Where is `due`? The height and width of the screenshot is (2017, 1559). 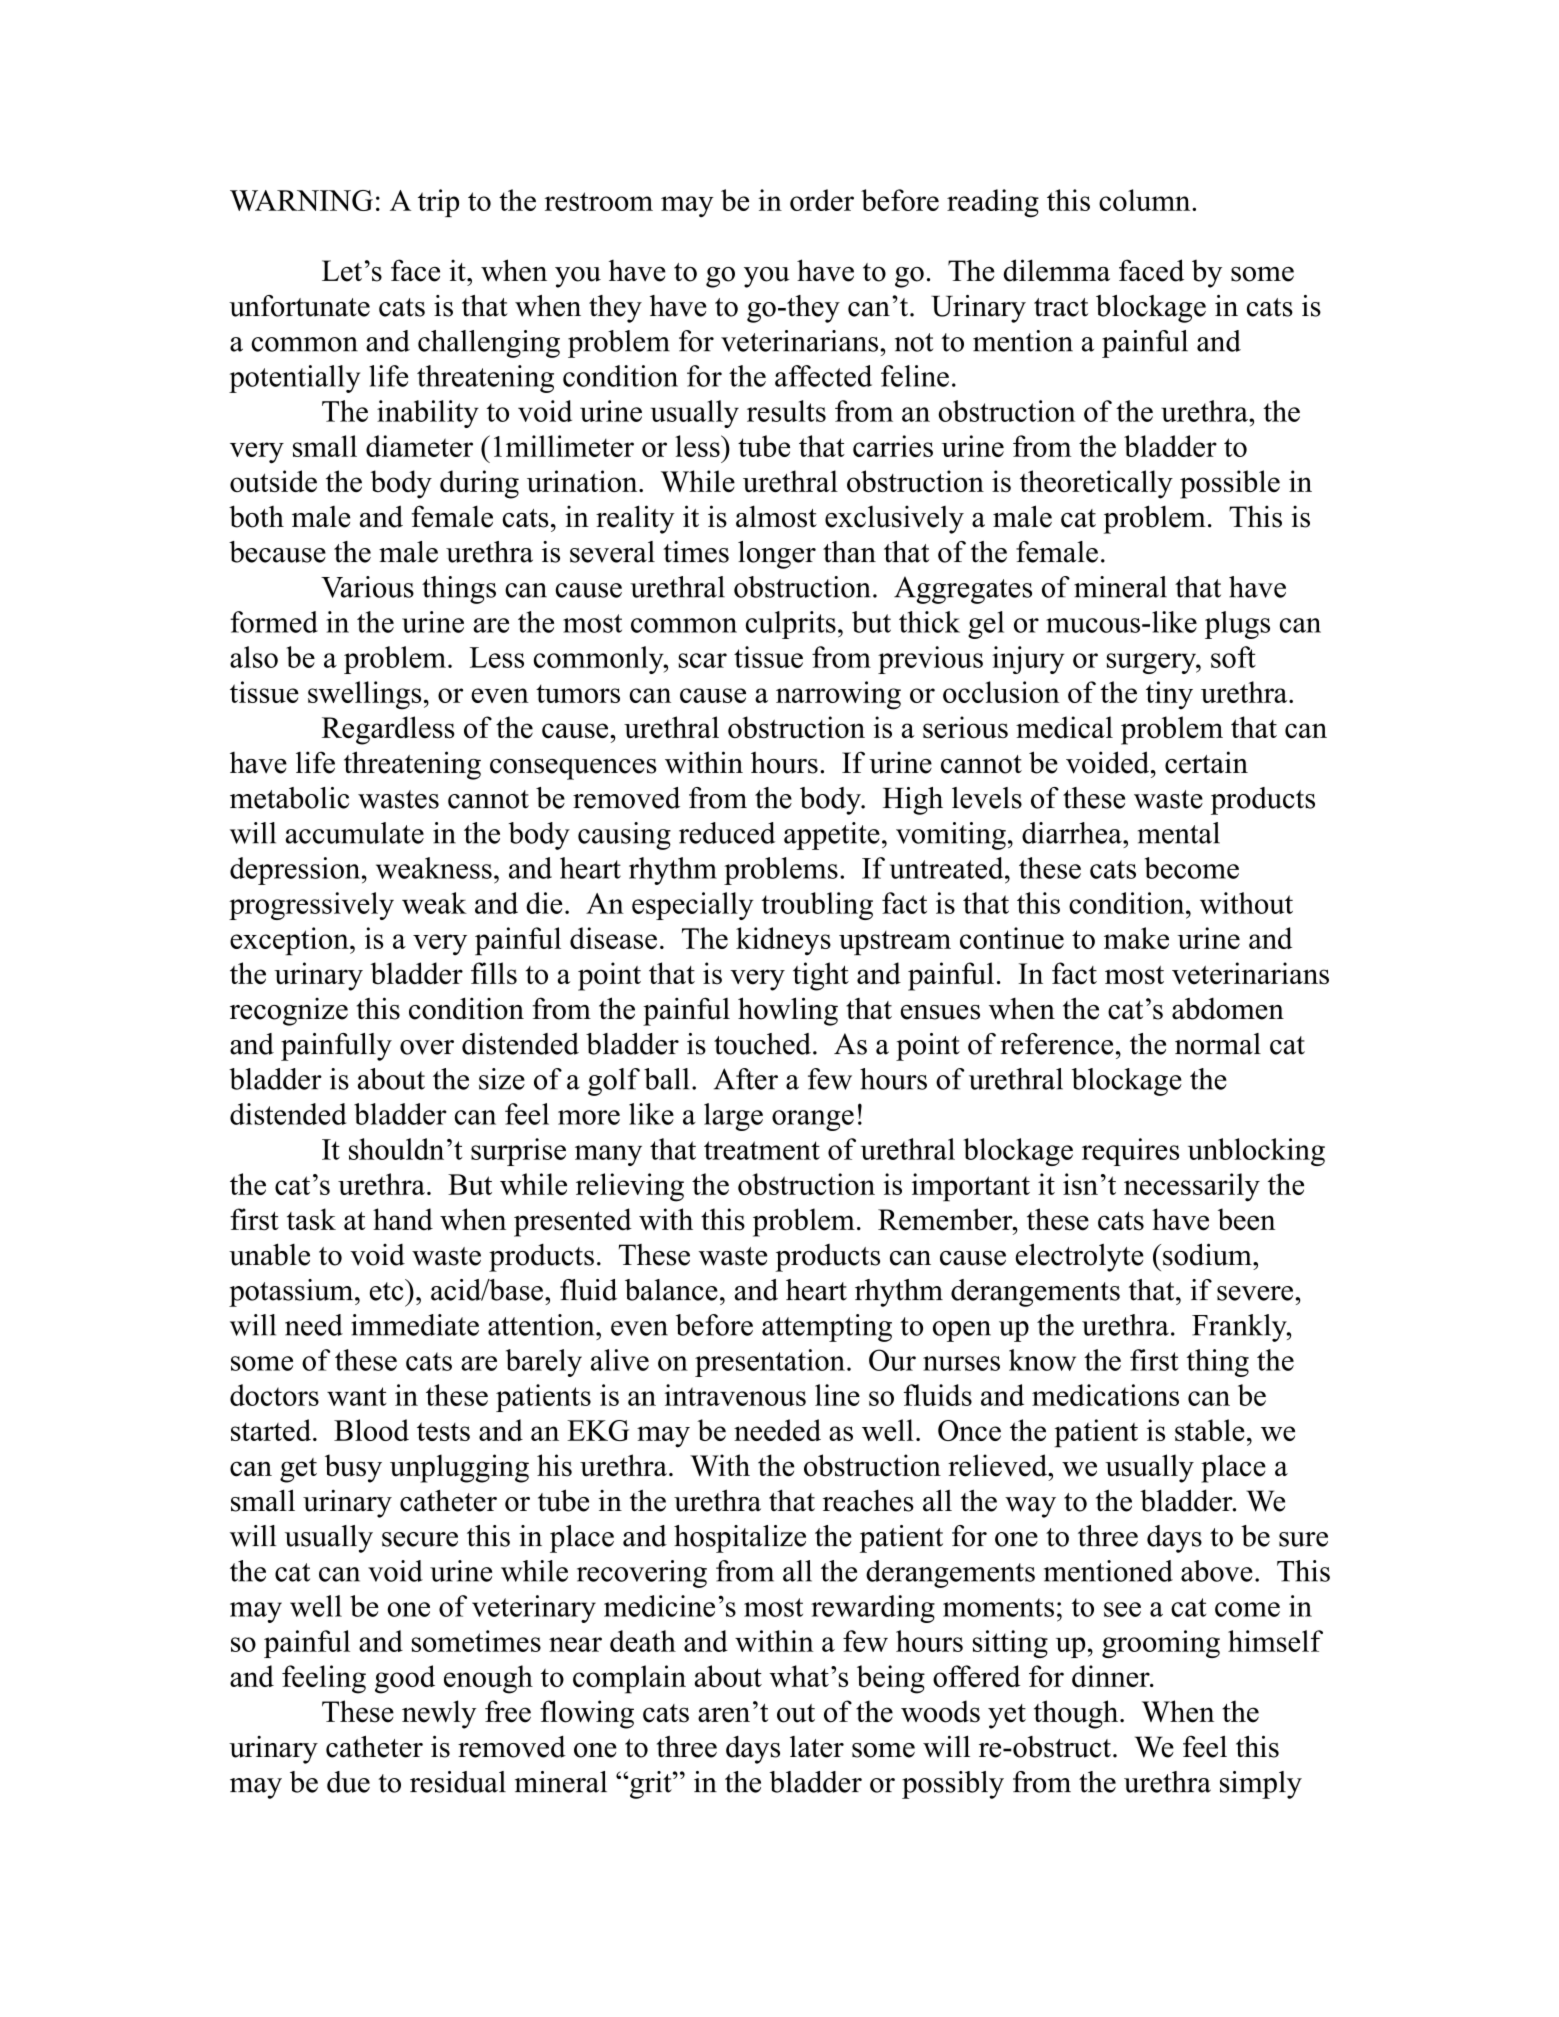 due is located at coordinates (348, 1782).
